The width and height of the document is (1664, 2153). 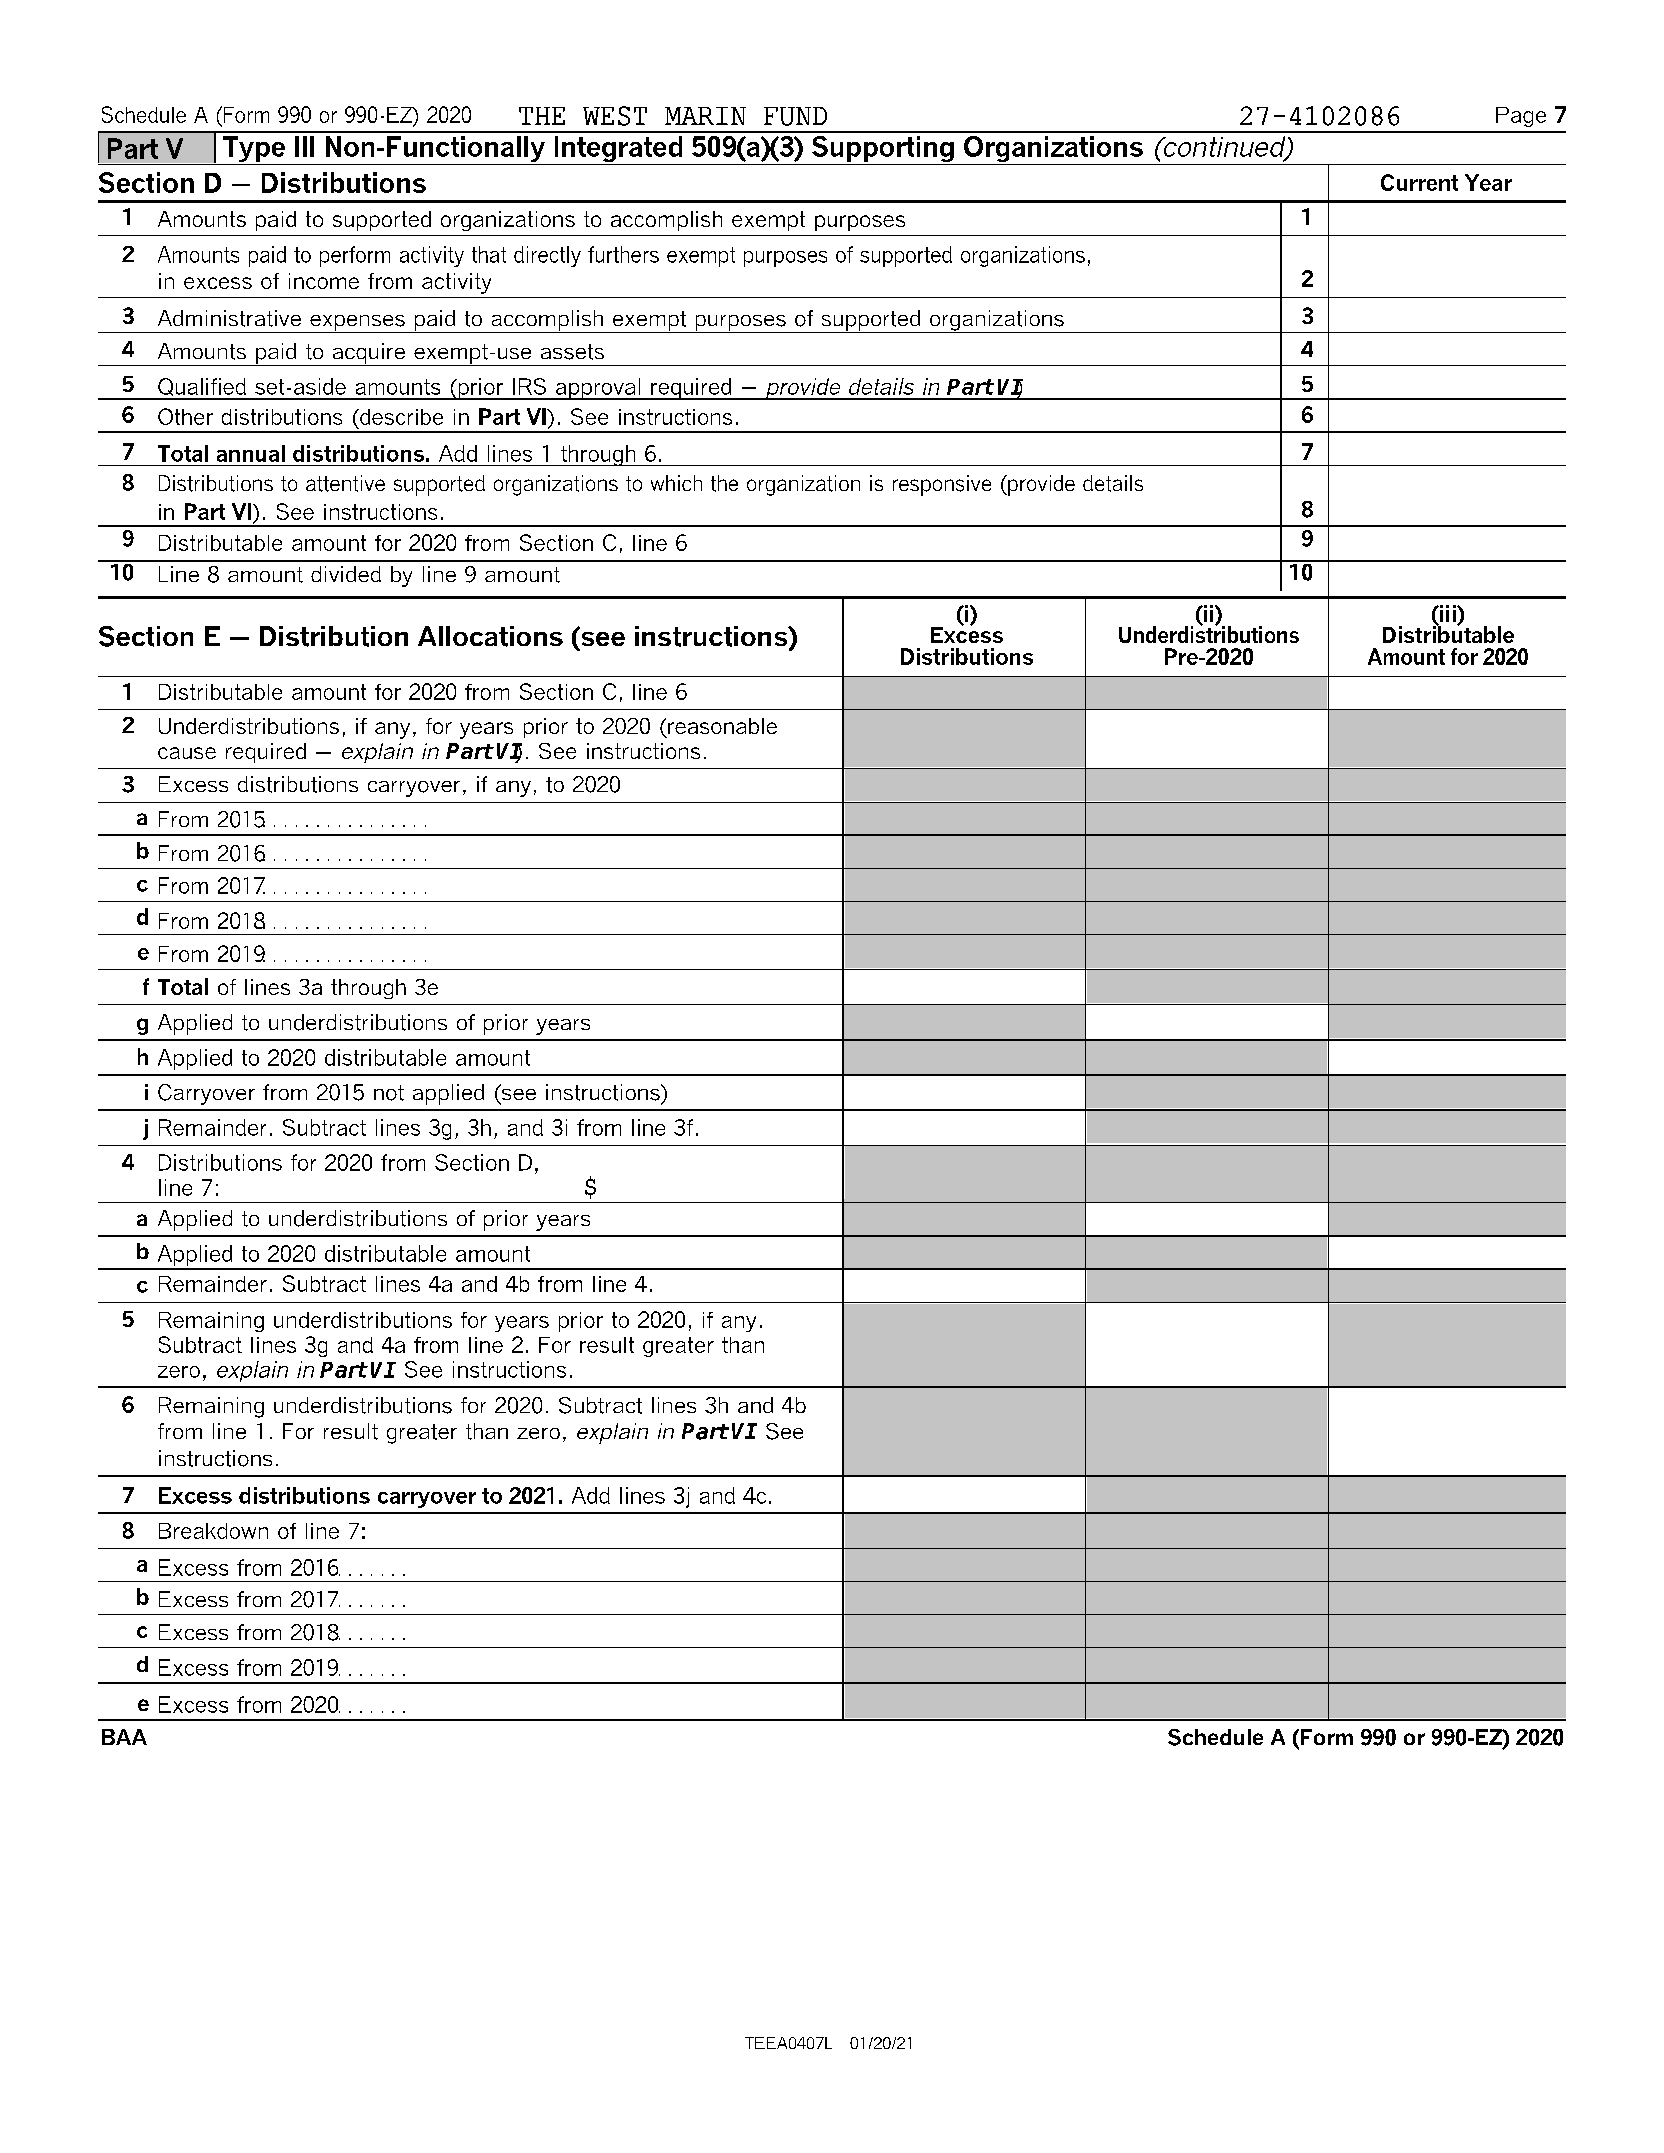 I want to click on FUND, so click(x=795, y=116).
